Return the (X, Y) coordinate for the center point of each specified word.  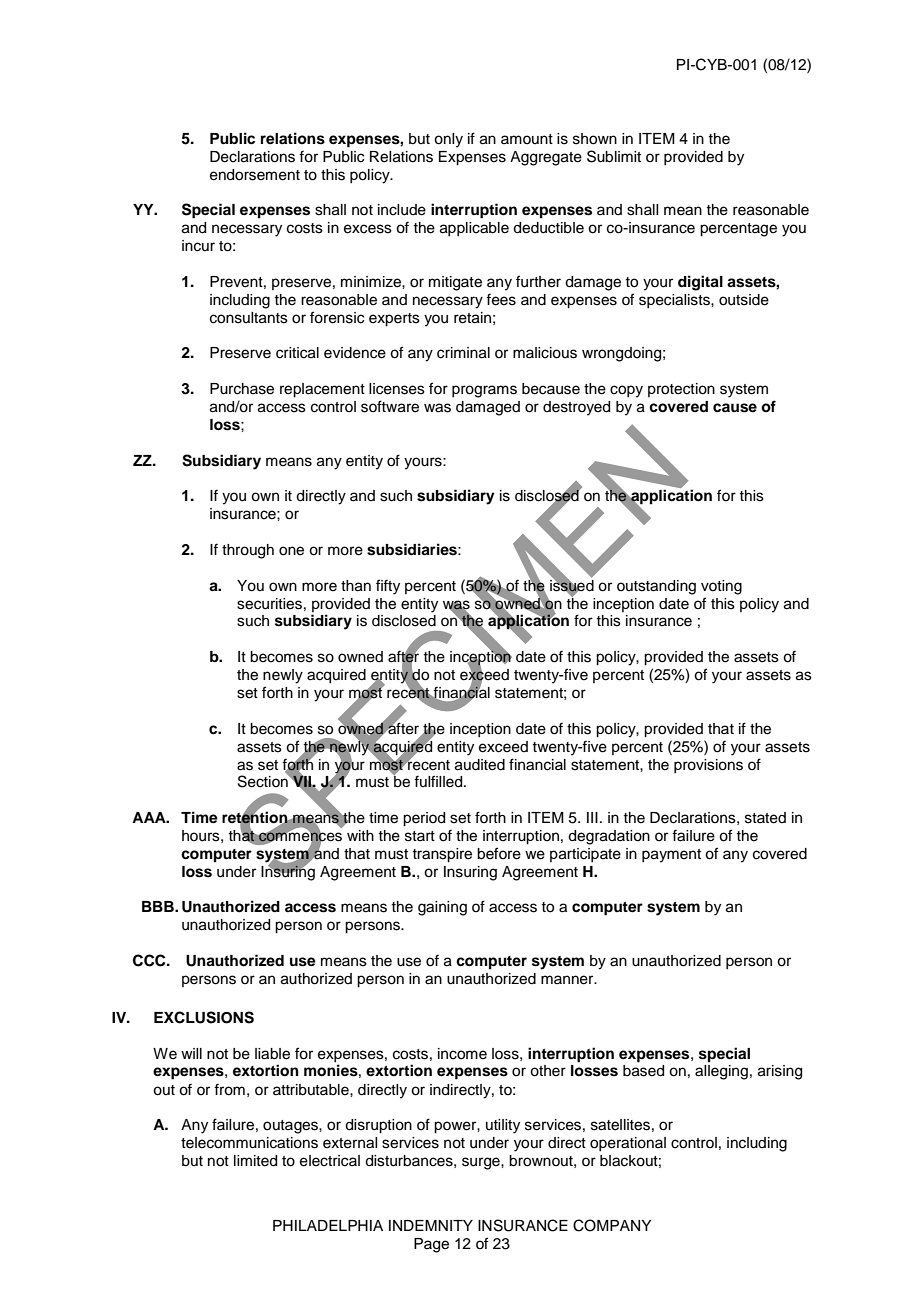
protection (681, 390)
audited (480, 765)
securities (269, 604)
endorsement (255, 175)
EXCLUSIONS (204, 1017)
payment (671, 856)
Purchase (242, 389)
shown (595, 139)
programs (484, 391)
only (448, 140)
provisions (708, 766)
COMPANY (612, 1225)
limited (255, 1161)
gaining (442, 908)
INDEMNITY (431, 1225)
